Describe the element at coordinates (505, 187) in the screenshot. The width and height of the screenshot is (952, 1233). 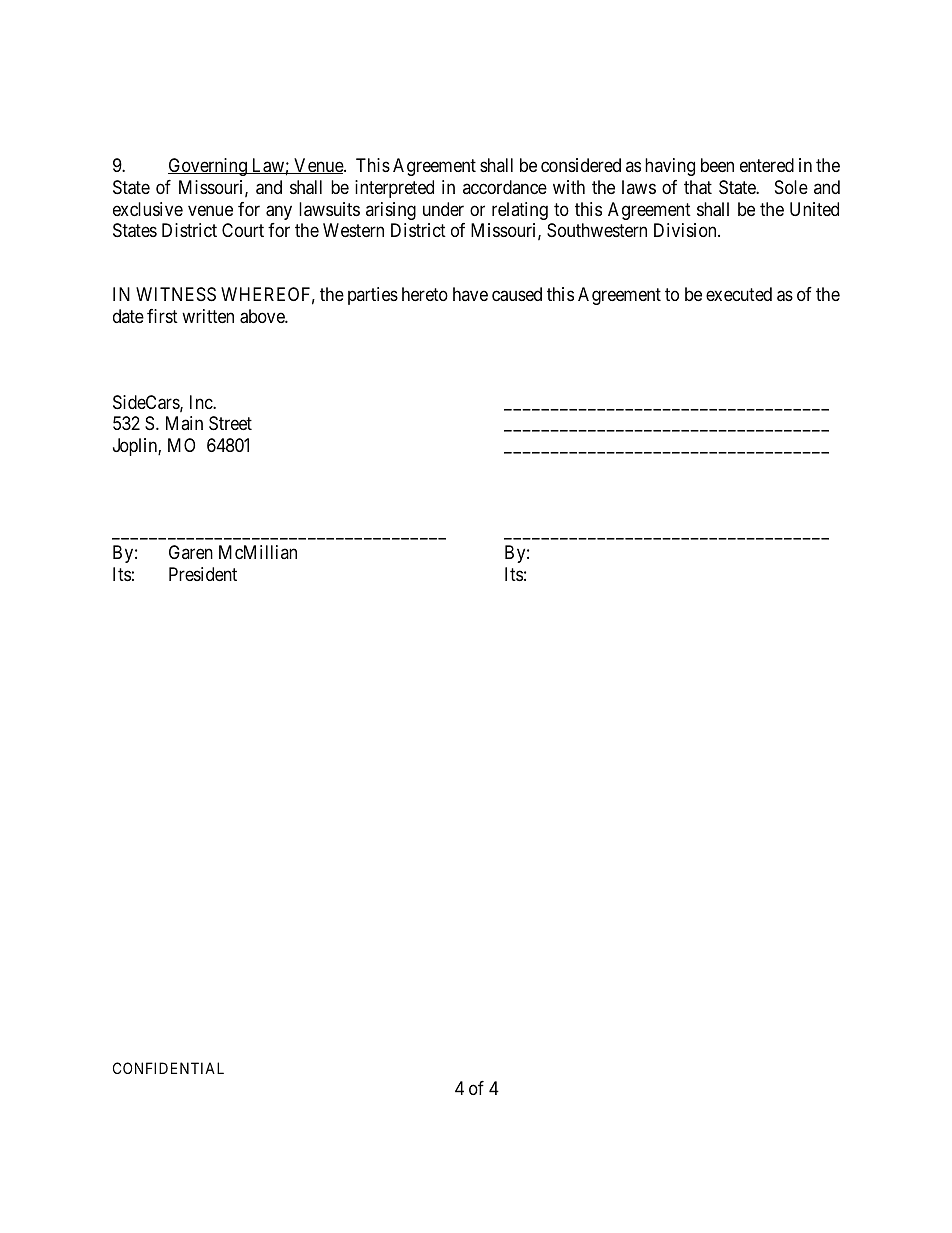
I see `accordance` at that location.
